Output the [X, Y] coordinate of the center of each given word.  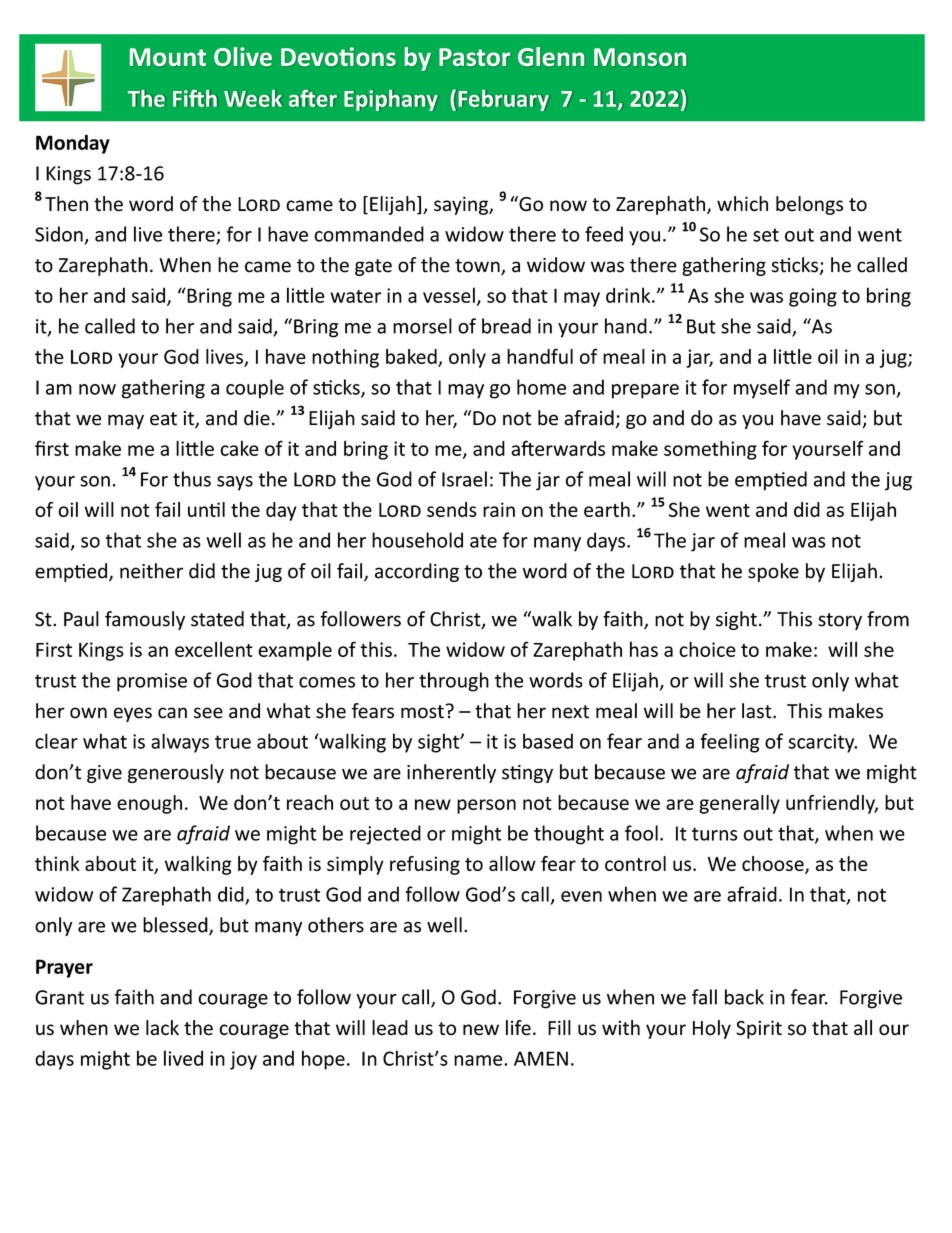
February [504, 100]
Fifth [195, 98]
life [518, 1028]
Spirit [759, 1029]
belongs [809, 205]
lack [162, 1028]
